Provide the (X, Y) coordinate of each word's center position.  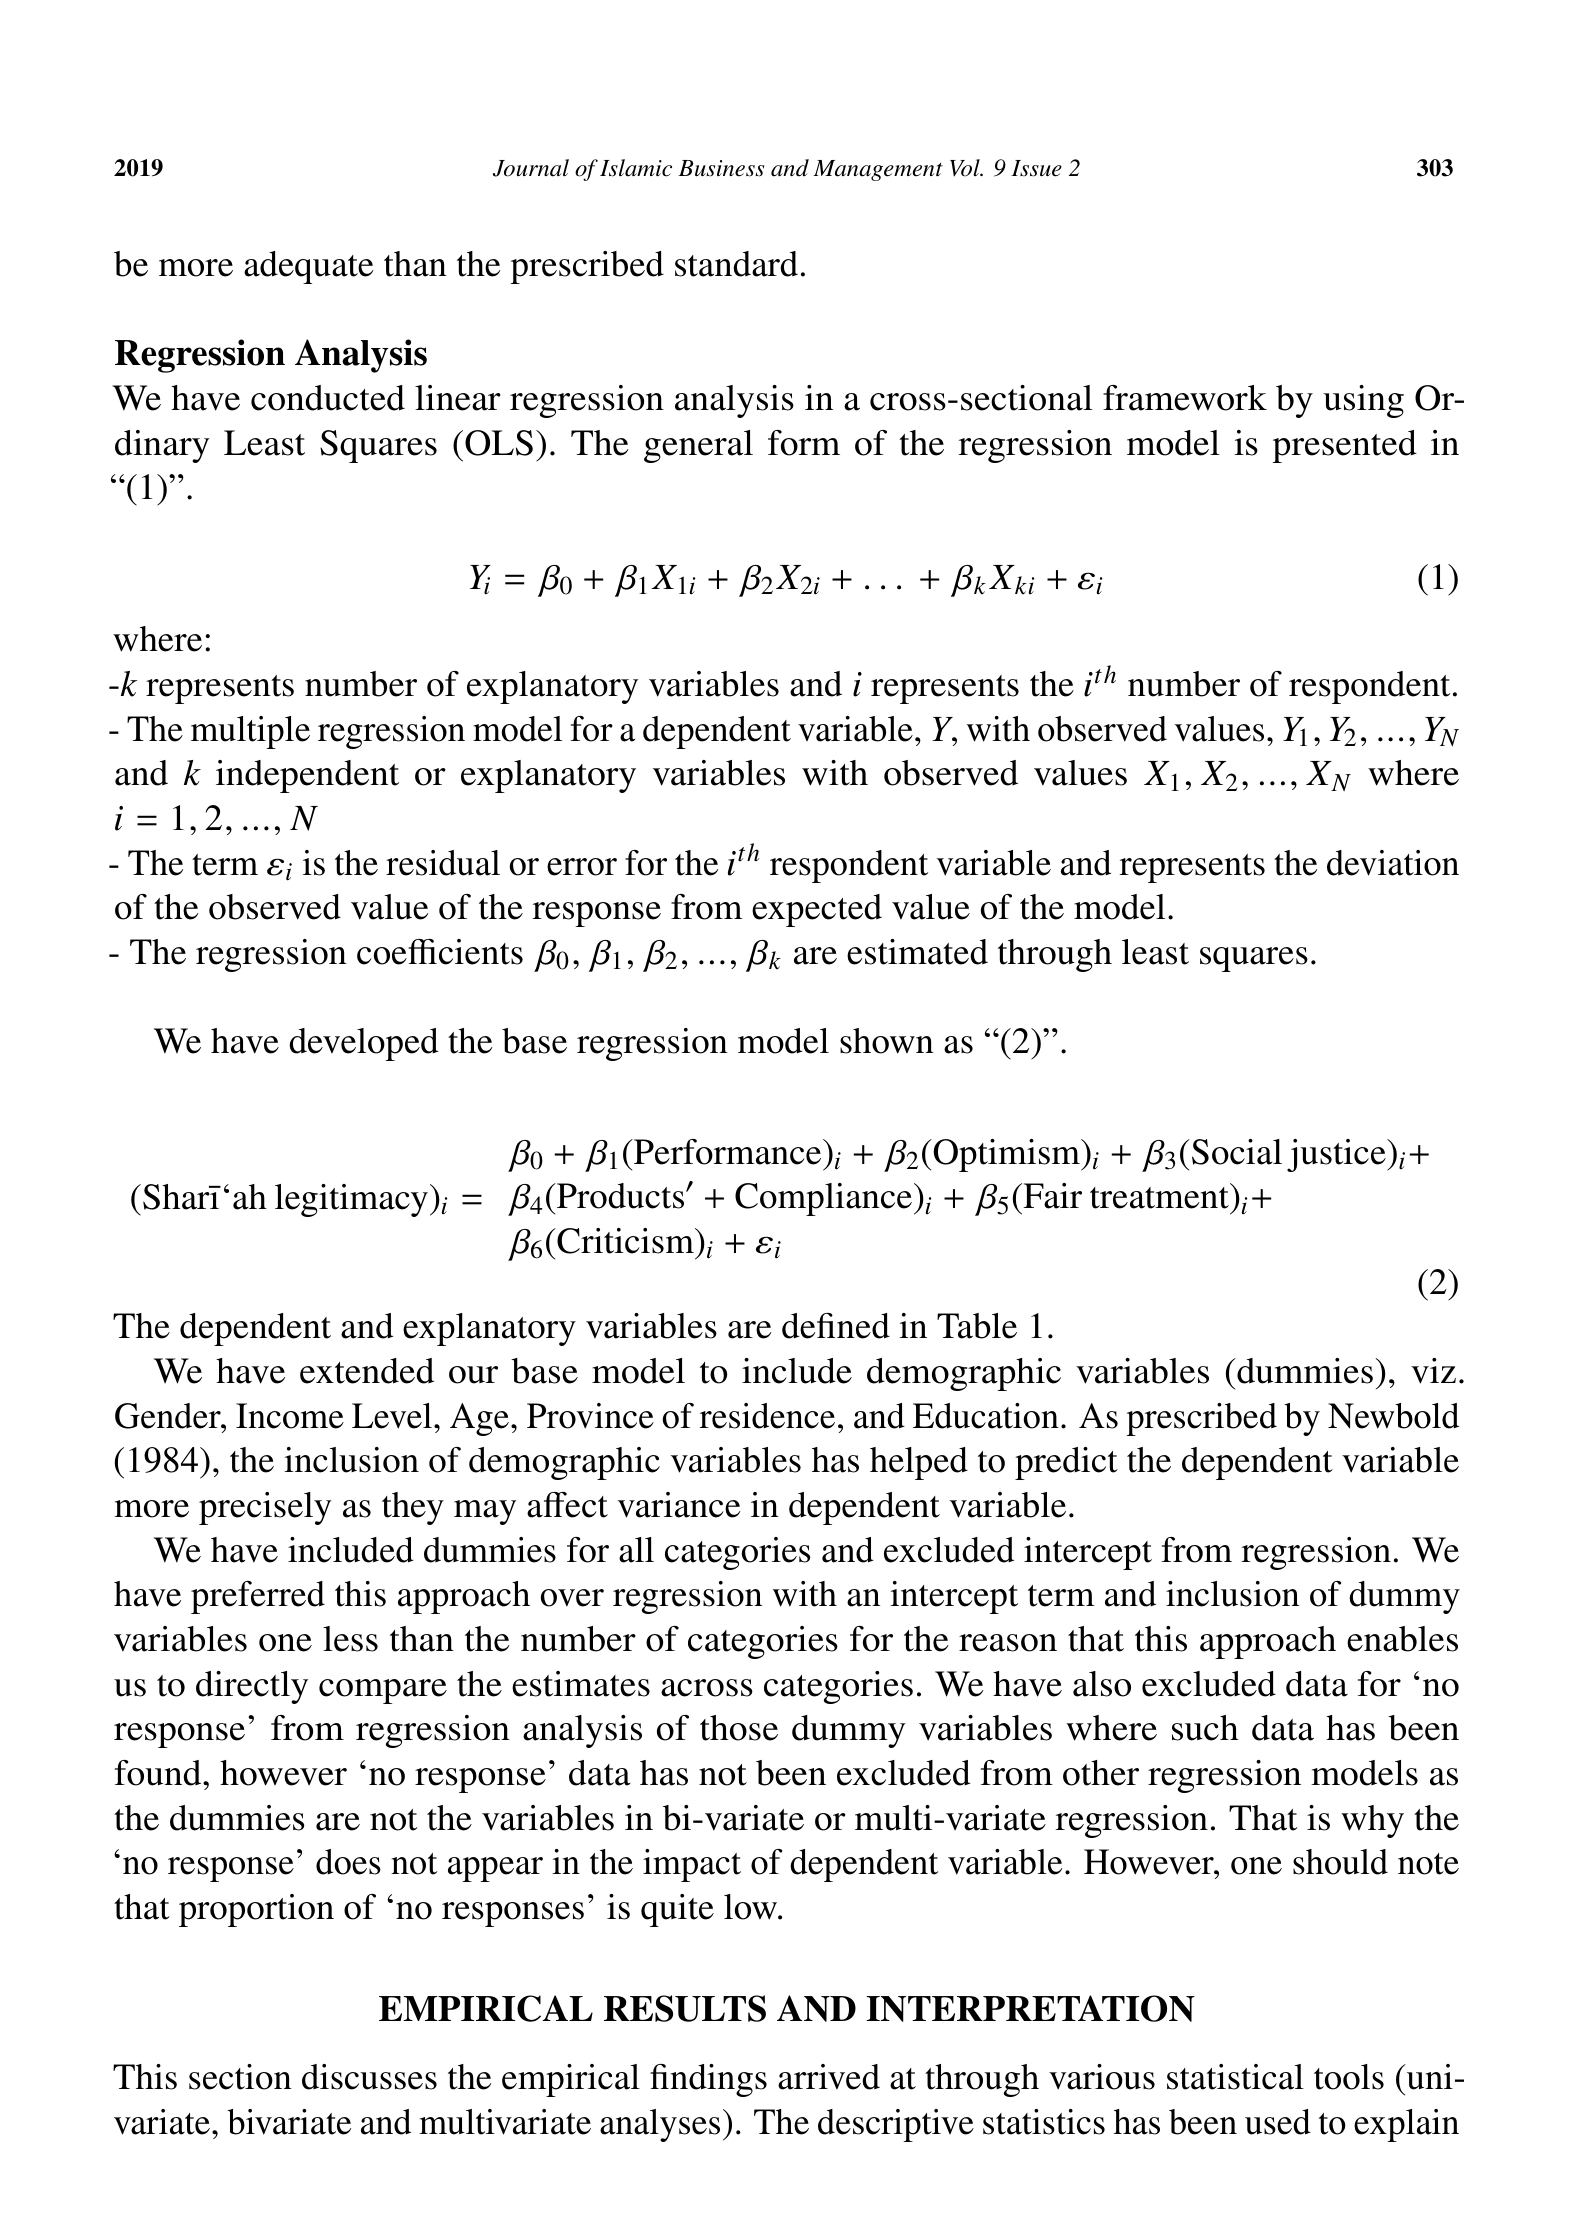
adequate (308, 267)
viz (1433, 1371)
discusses (369, 2077)
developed (363, 1044)
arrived (829, 2077)
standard (736, 264)
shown (887, 1041)
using (1363, 401)
